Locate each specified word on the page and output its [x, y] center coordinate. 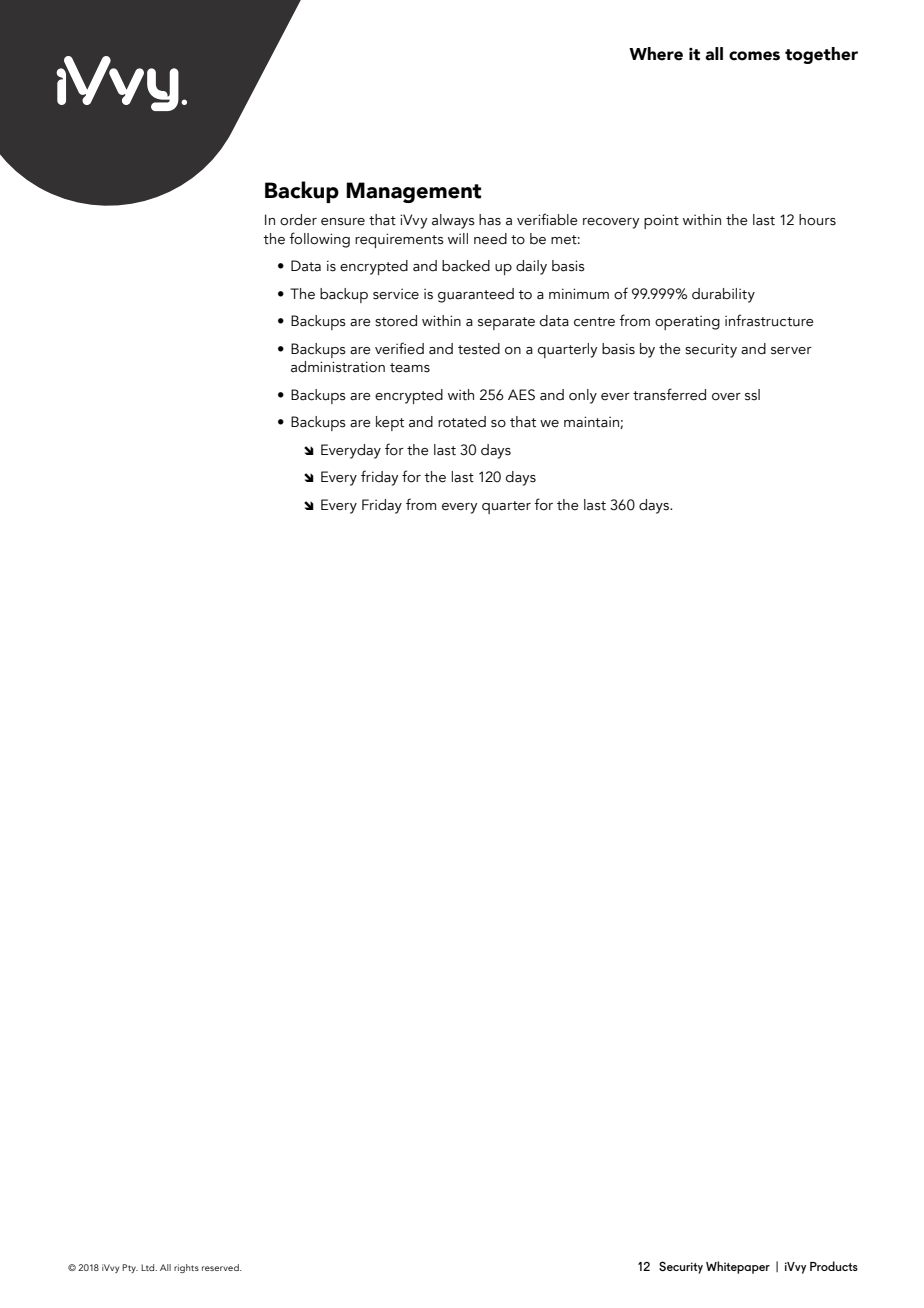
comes [754, 56]
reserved [221, 1267]
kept [390, 423]
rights [186, 1268]
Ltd [149, 1267]
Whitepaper [738, 1267]
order [298, 220]
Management [413, 192]
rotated [462, 422]
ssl [752, 395]
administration [338, 367]
